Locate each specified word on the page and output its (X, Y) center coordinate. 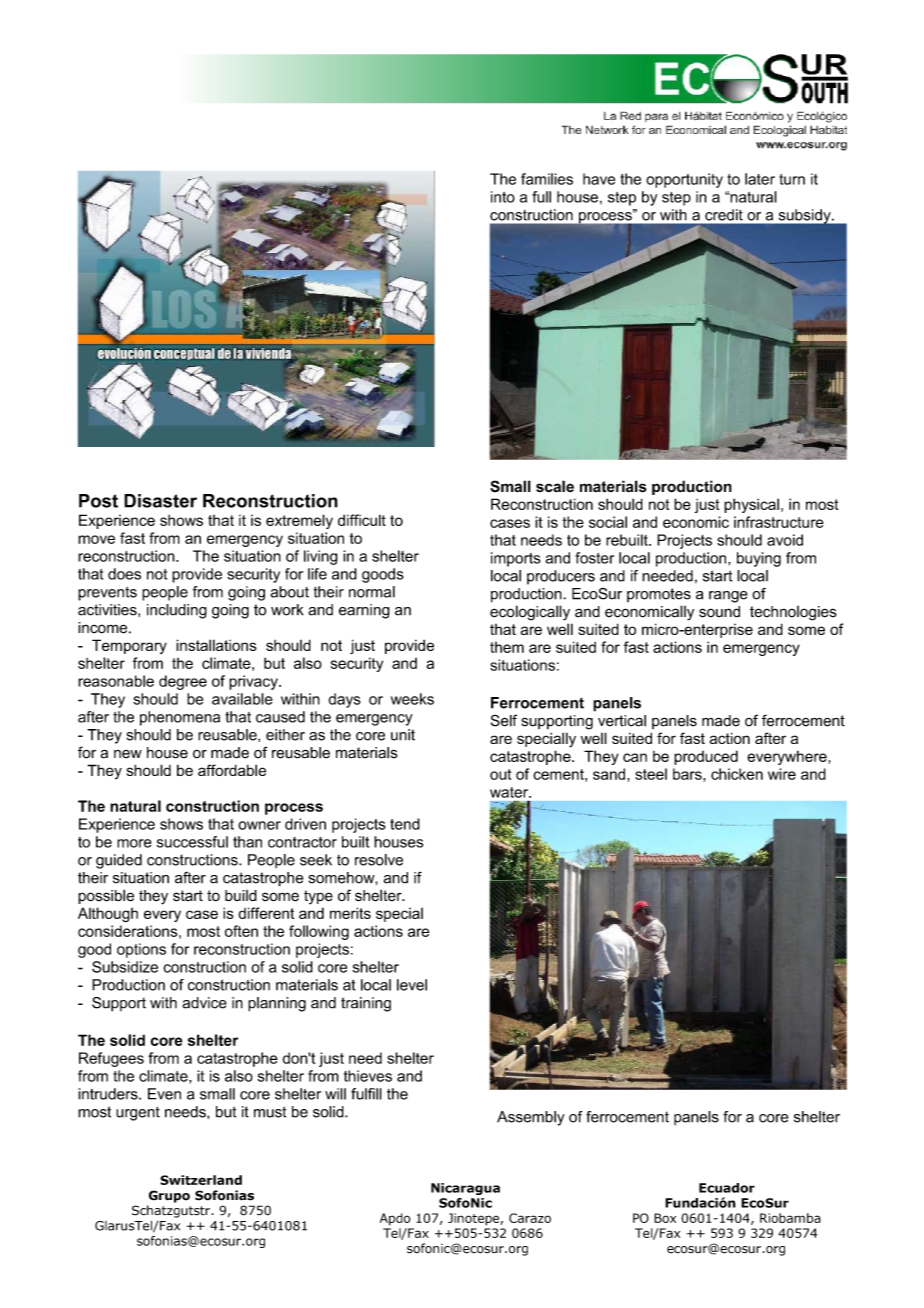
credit (724, 215)
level (412, 985)
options (141, 950)
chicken (737, 774)
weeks (412, 699)
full (541, 197)
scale (555, 486)
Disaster (160, 501)
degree (183, 682)
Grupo (169, 1196)
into (503, 197)
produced (706, 757)
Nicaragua (465, 1189)
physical (751, 505)
